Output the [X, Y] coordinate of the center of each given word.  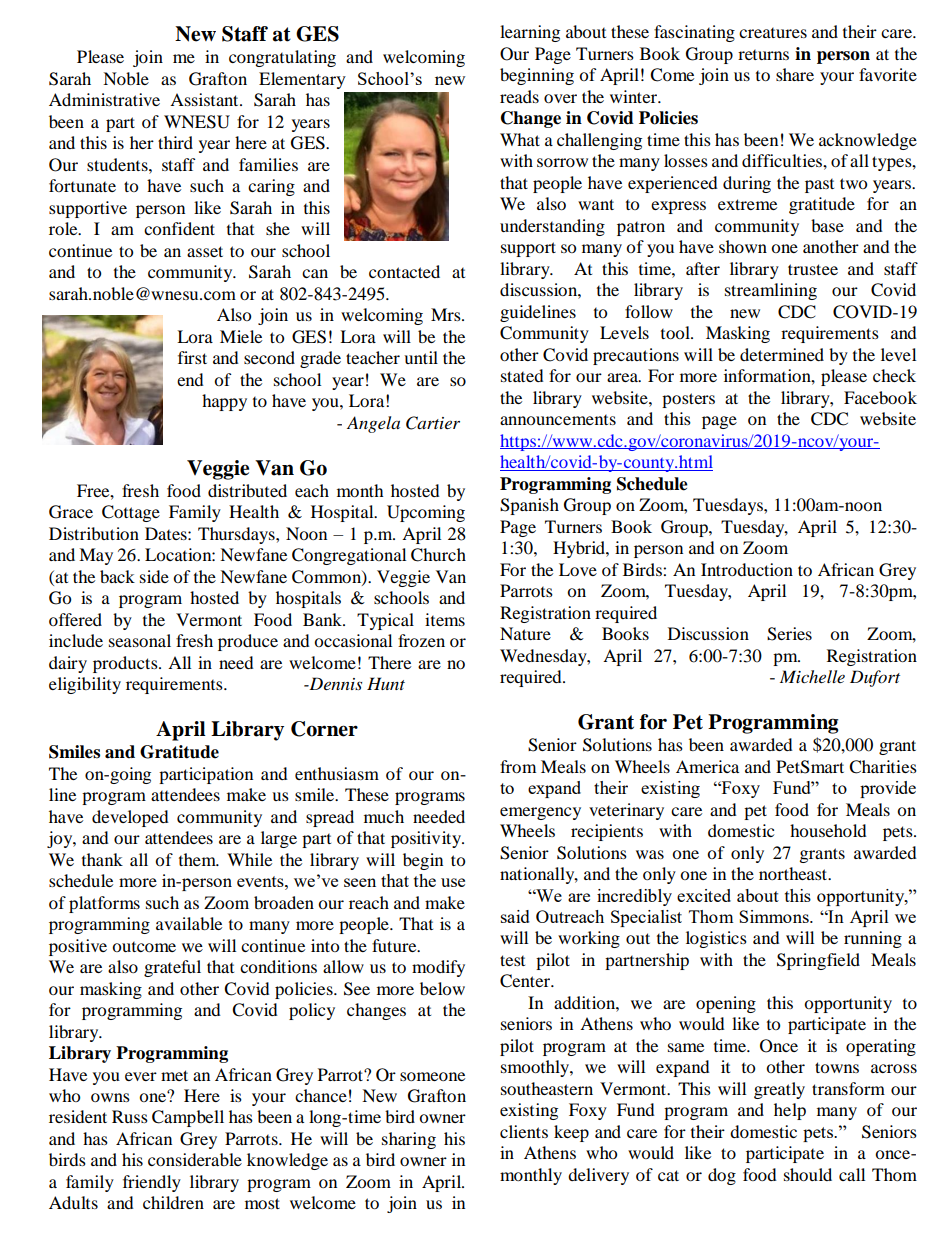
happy [224, 402]
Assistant [205, 99]
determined [782, 354]
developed [130, 818]
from [518, 766]
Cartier [433, 423]
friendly [152, 1183]
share [795, 74]
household [828, 830]
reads [519, 96]
